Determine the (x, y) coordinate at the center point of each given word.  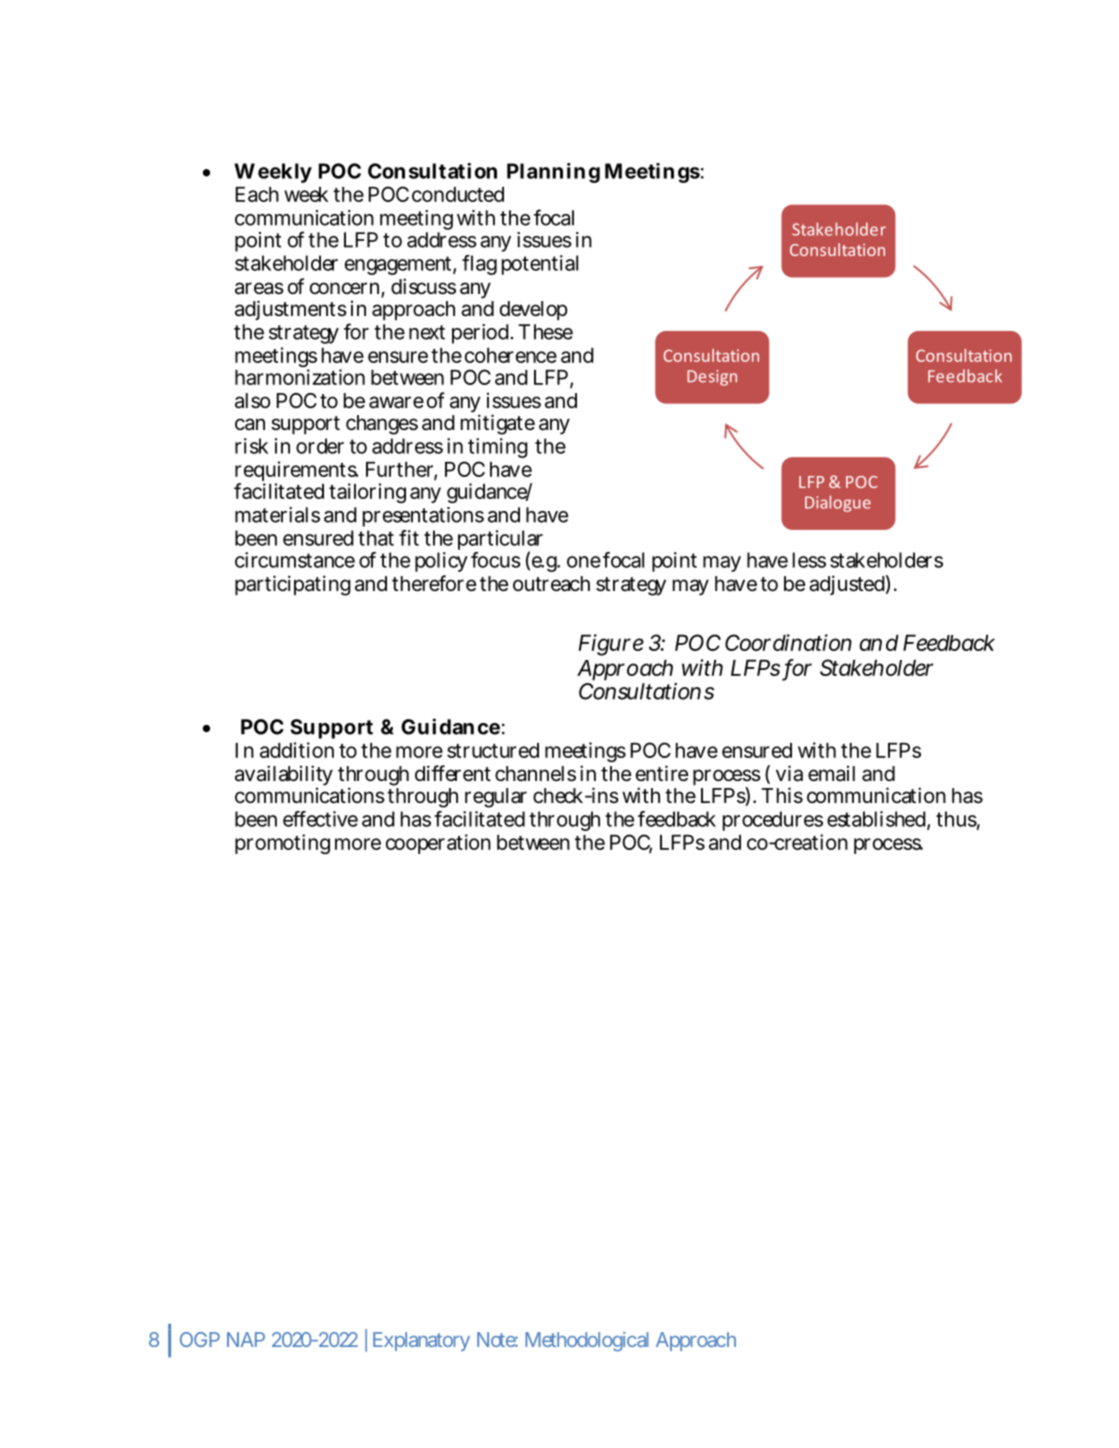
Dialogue (838, 503)
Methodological (586, 1341)
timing (498, 448)
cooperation (438, 844)
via (789, 773)
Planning (553, 173)
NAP (246, 1339)
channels (535, 774)
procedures (773, 821)
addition (297, 750)
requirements (297, 472)
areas (259, 288)
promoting (282, 844)
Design (712, 378)
